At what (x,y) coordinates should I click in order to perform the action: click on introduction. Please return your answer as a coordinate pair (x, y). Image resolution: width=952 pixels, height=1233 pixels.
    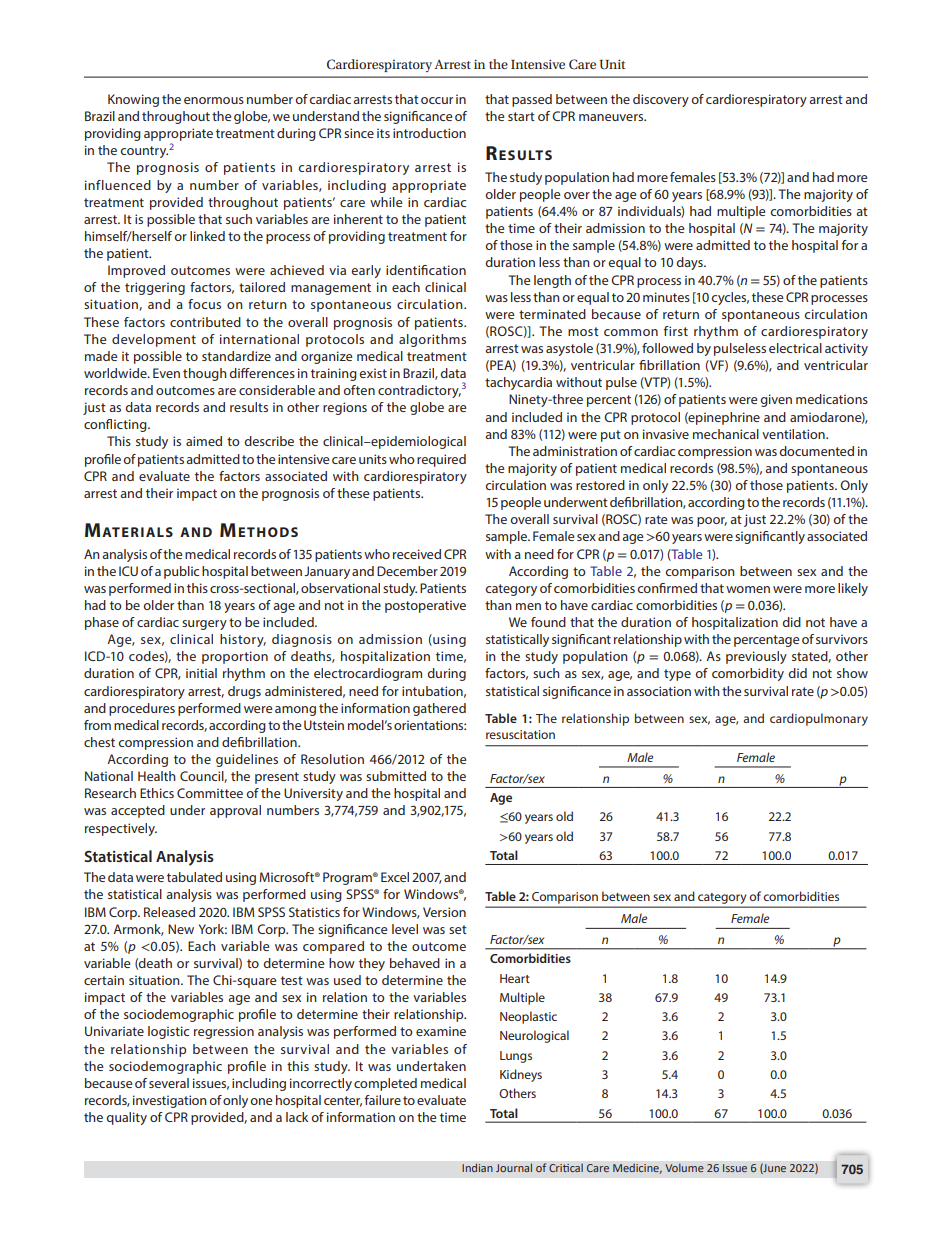
    Looking at the image, I should click on (429, 133).
